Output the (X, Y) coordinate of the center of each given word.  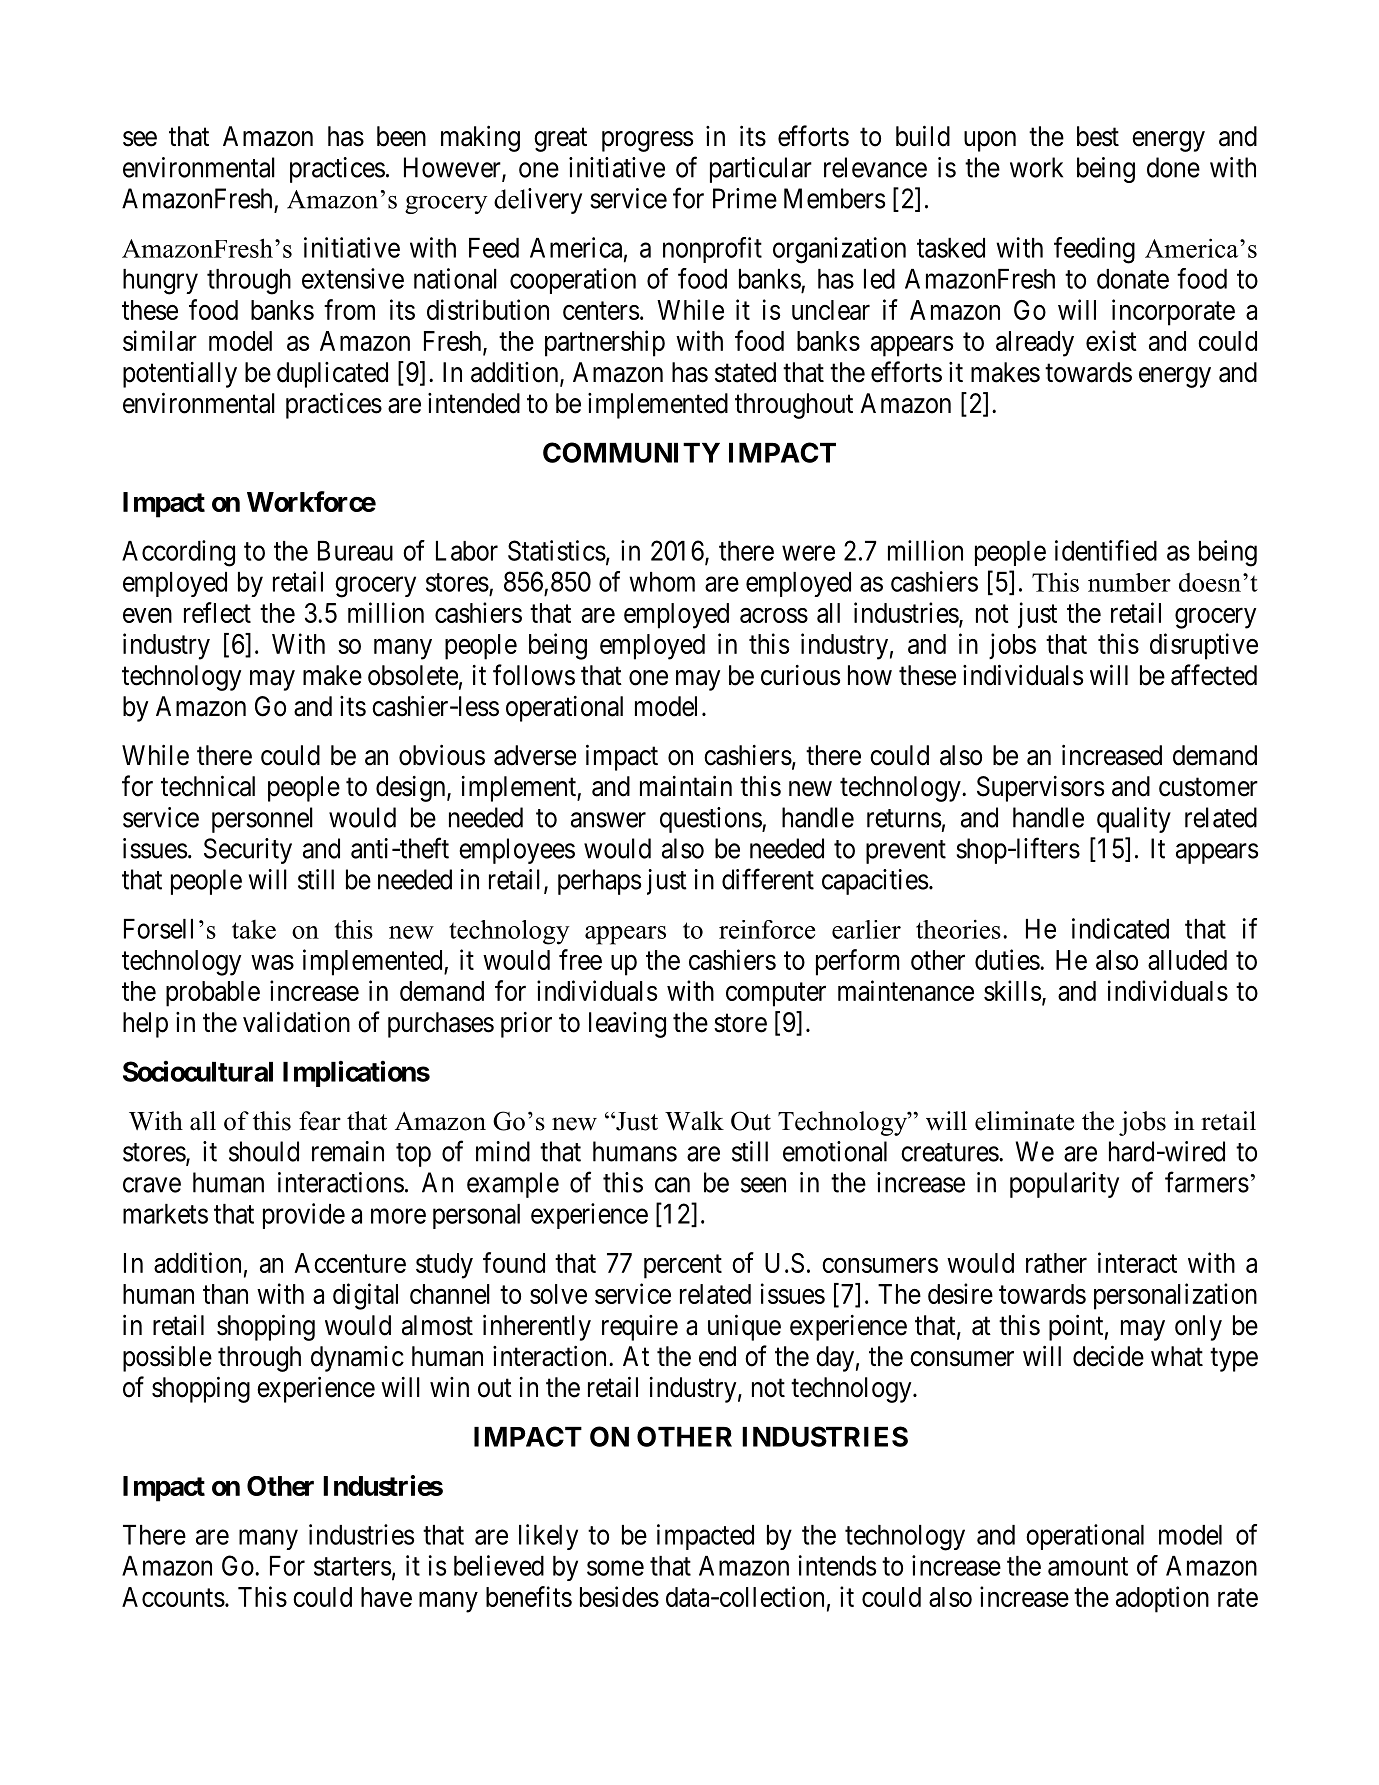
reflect (217, 612)
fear (320, 1121)
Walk (694, 1121)
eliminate (1024, 1121)
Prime (745, 198)
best (1098, 136)
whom (662, 582)
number (1129, 582)
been (401, 136)
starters (352, 1566)
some (615, 1568)
